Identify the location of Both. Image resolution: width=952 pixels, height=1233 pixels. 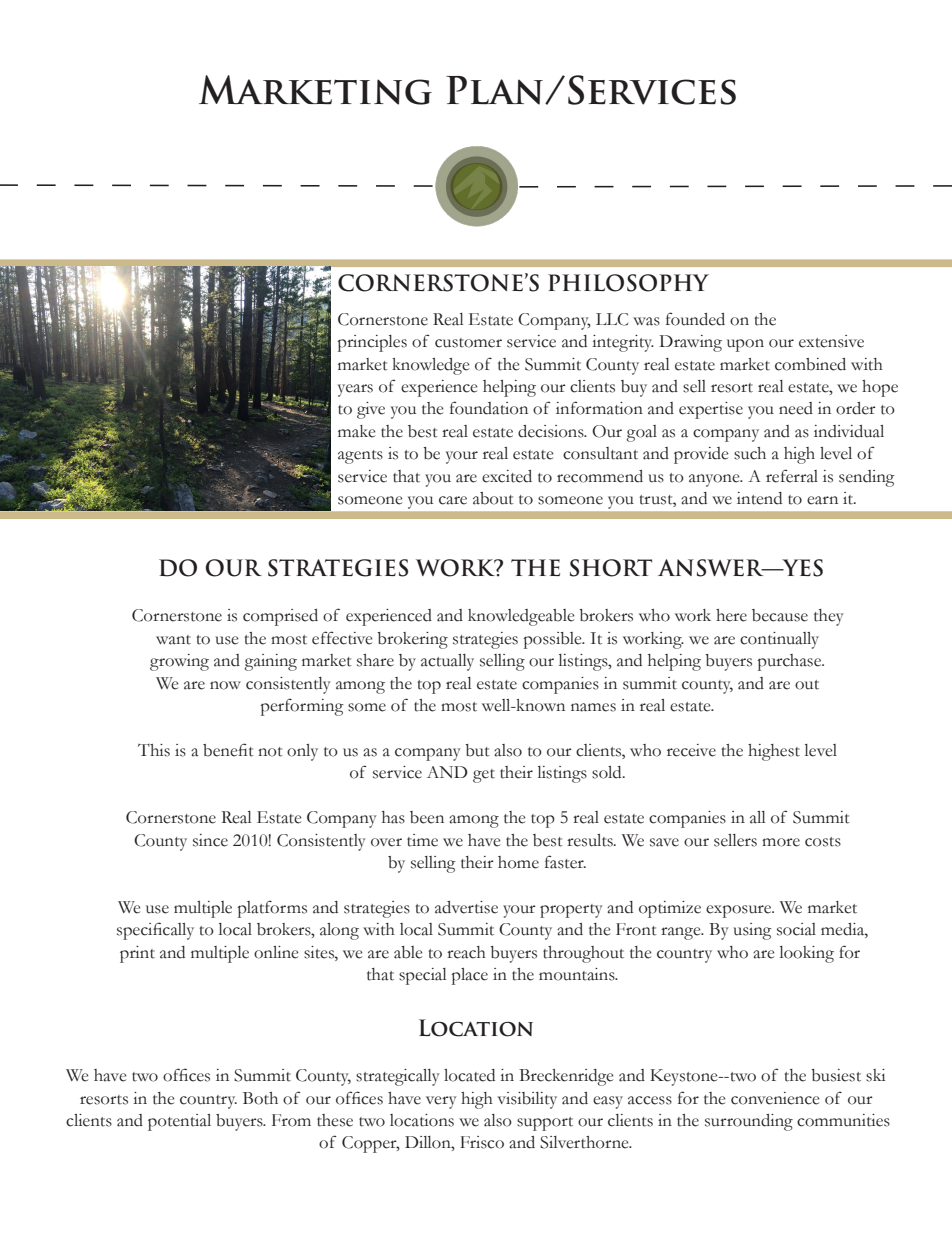
(260, 1098).
